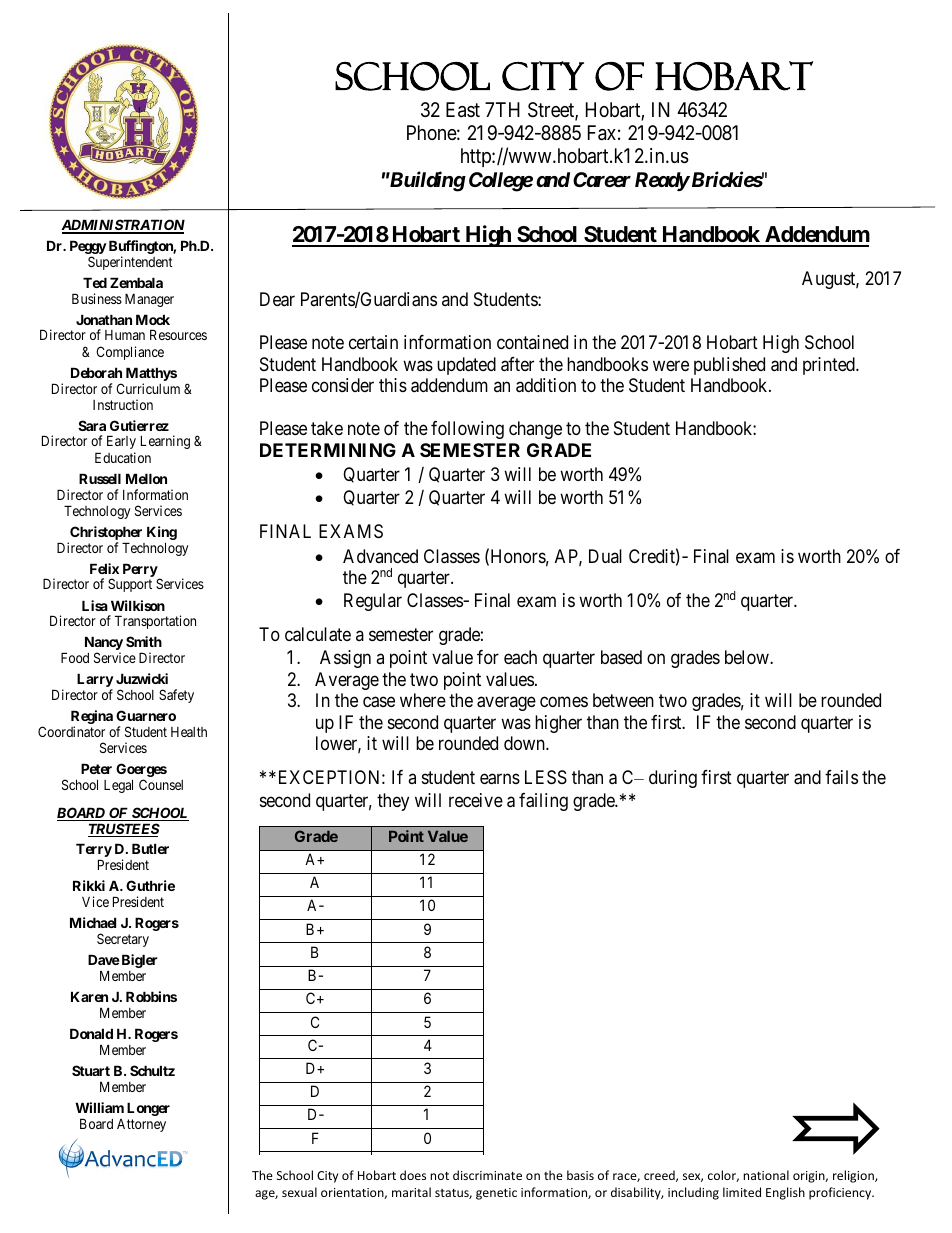  Describe the element at coordinates (520, 657) in the screenshot. I see `each` at that location.
